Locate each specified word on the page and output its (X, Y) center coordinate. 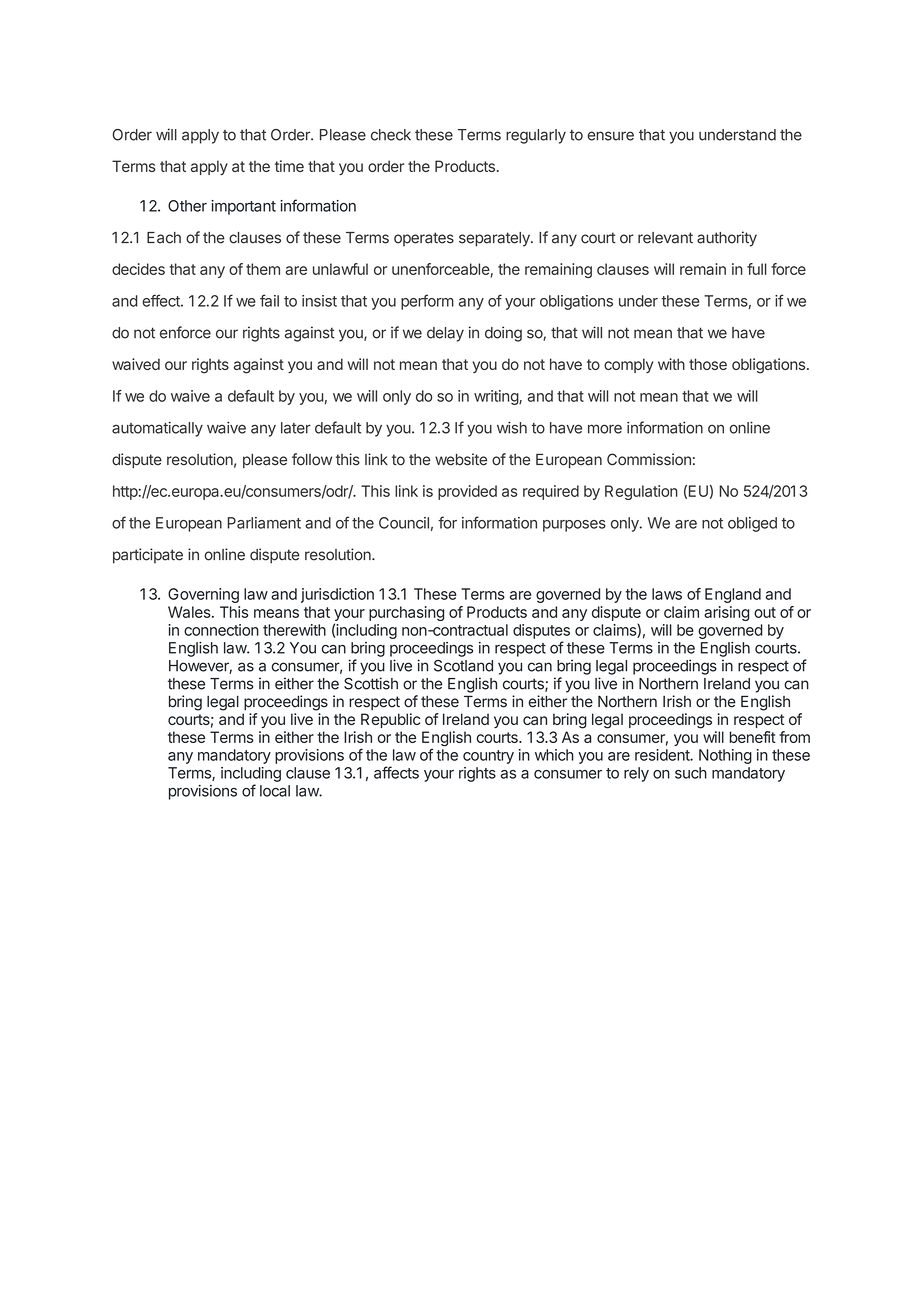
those (708, 364)
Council (404, 523)
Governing (203, 595)
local (275, 791)
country (488, 757)
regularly (536, 136)
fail (269, 300)
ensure (611, 136)
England (733, 595)
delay (445, 334)
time (289, 166)
